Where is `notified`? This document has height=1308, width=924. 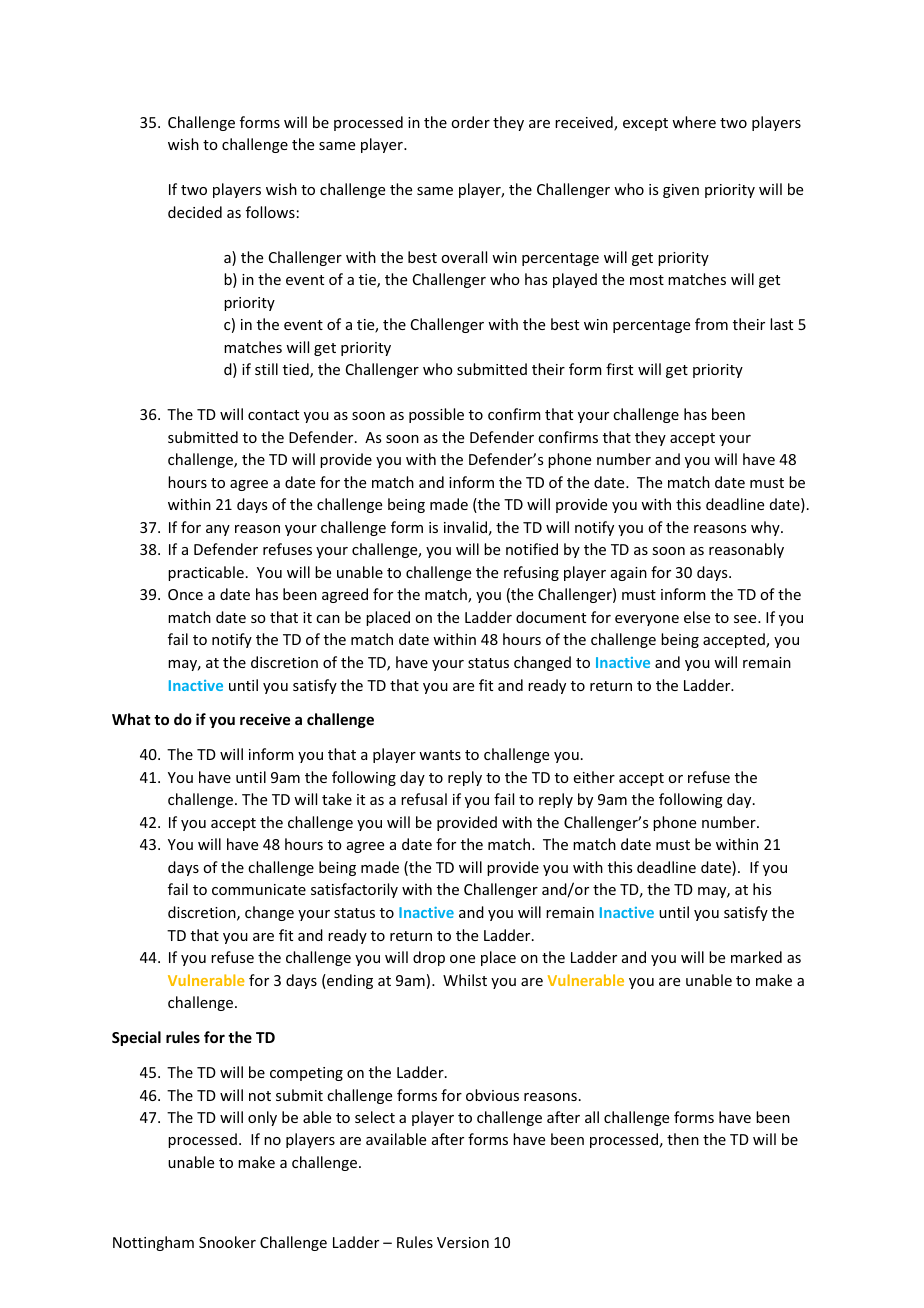
notified is located at coordinates (532, 549).
